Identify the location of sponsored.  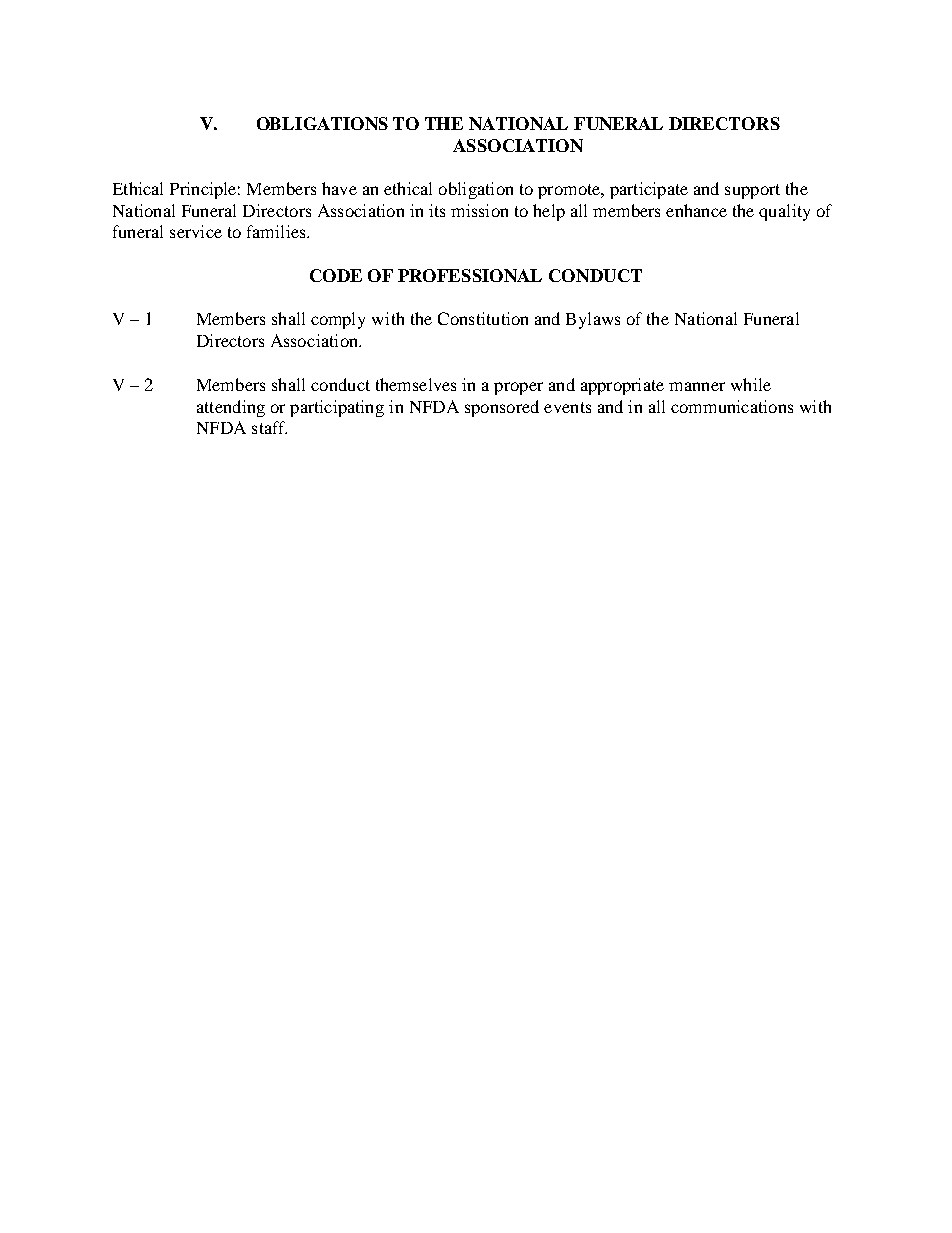
(502, 408).
